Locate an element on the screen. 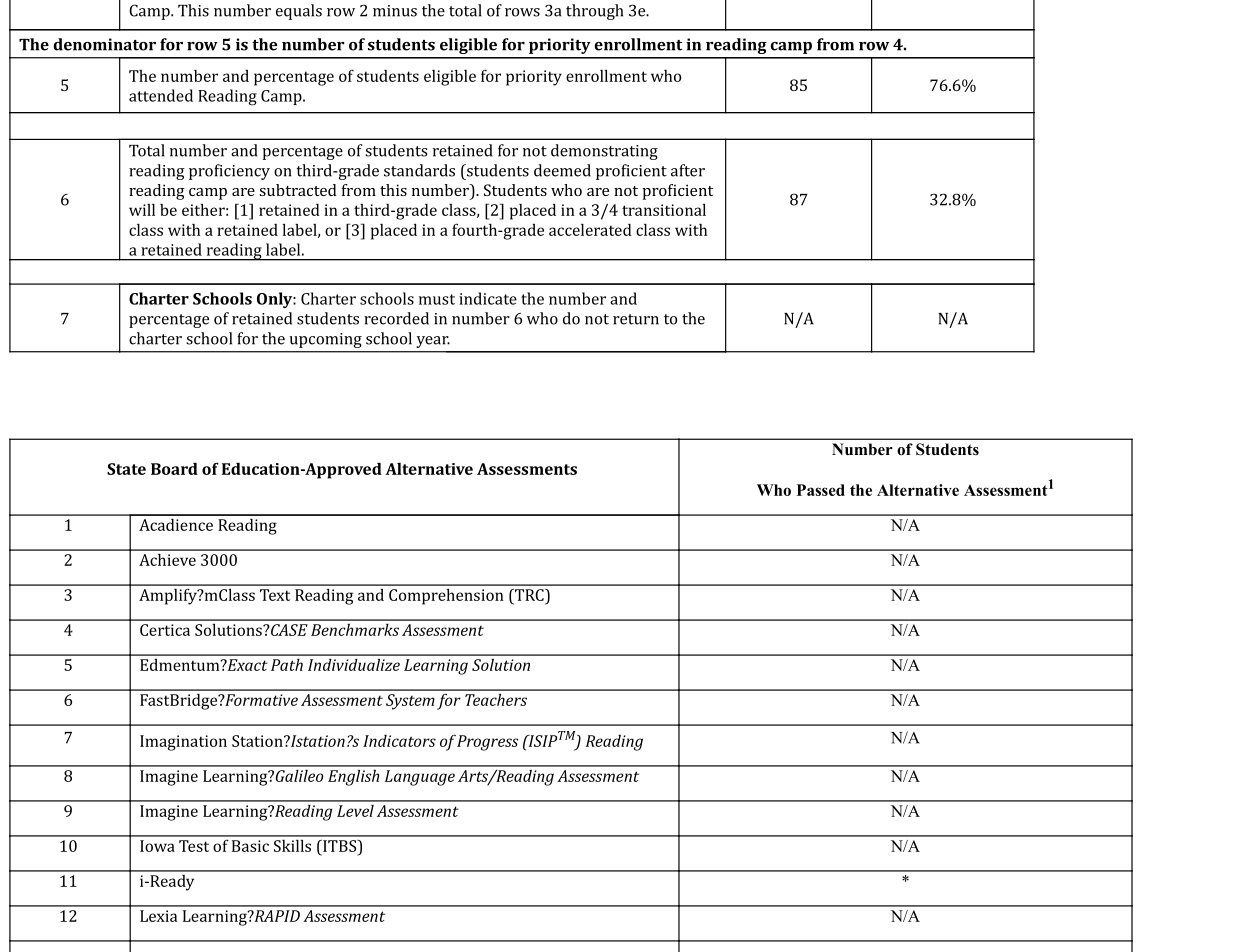  Progress is located at coordinates (488, 743).
